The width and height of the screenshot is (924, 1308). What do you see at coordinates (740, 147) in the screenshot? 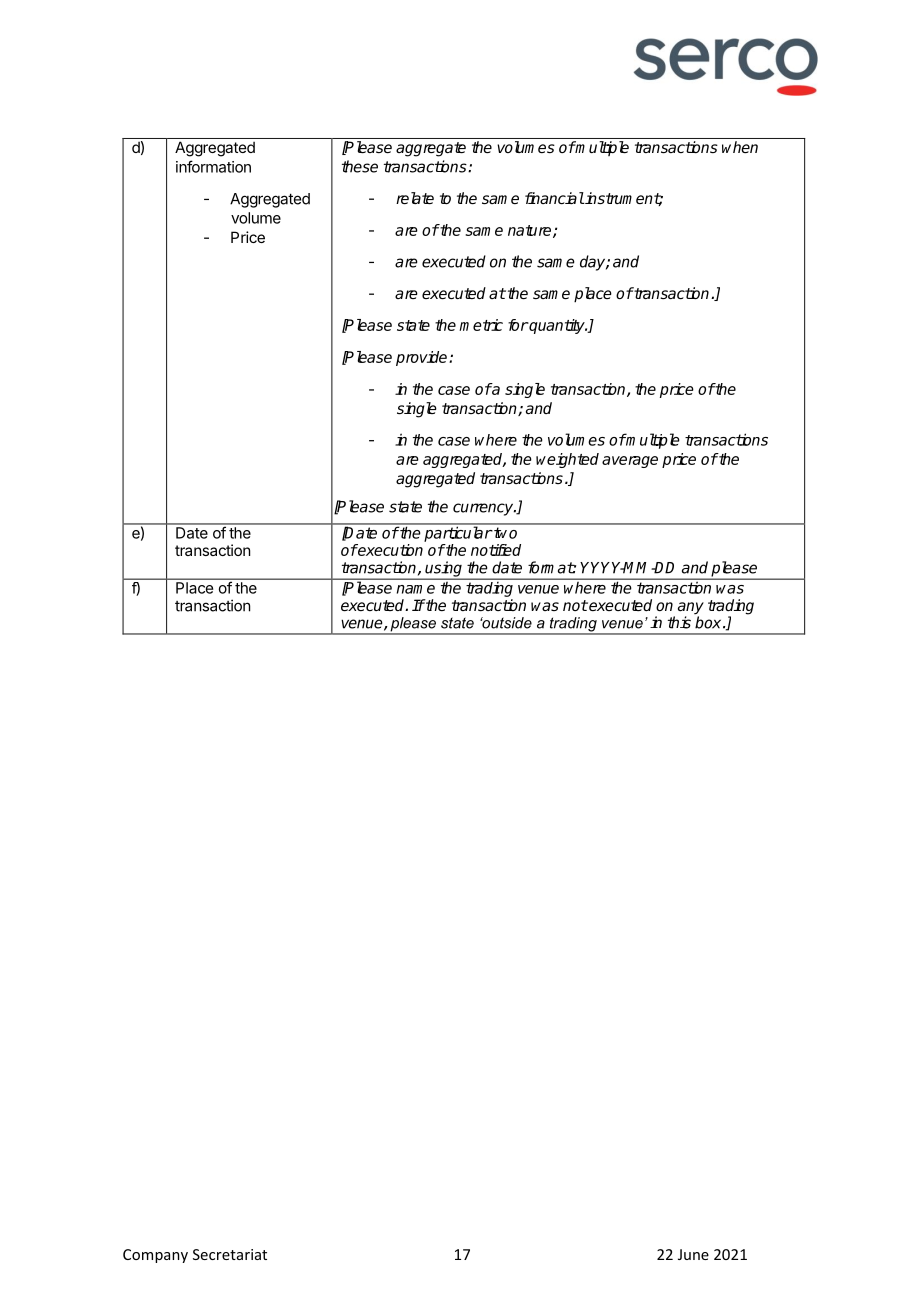
I see `when` at bounding box center [740, 147].
